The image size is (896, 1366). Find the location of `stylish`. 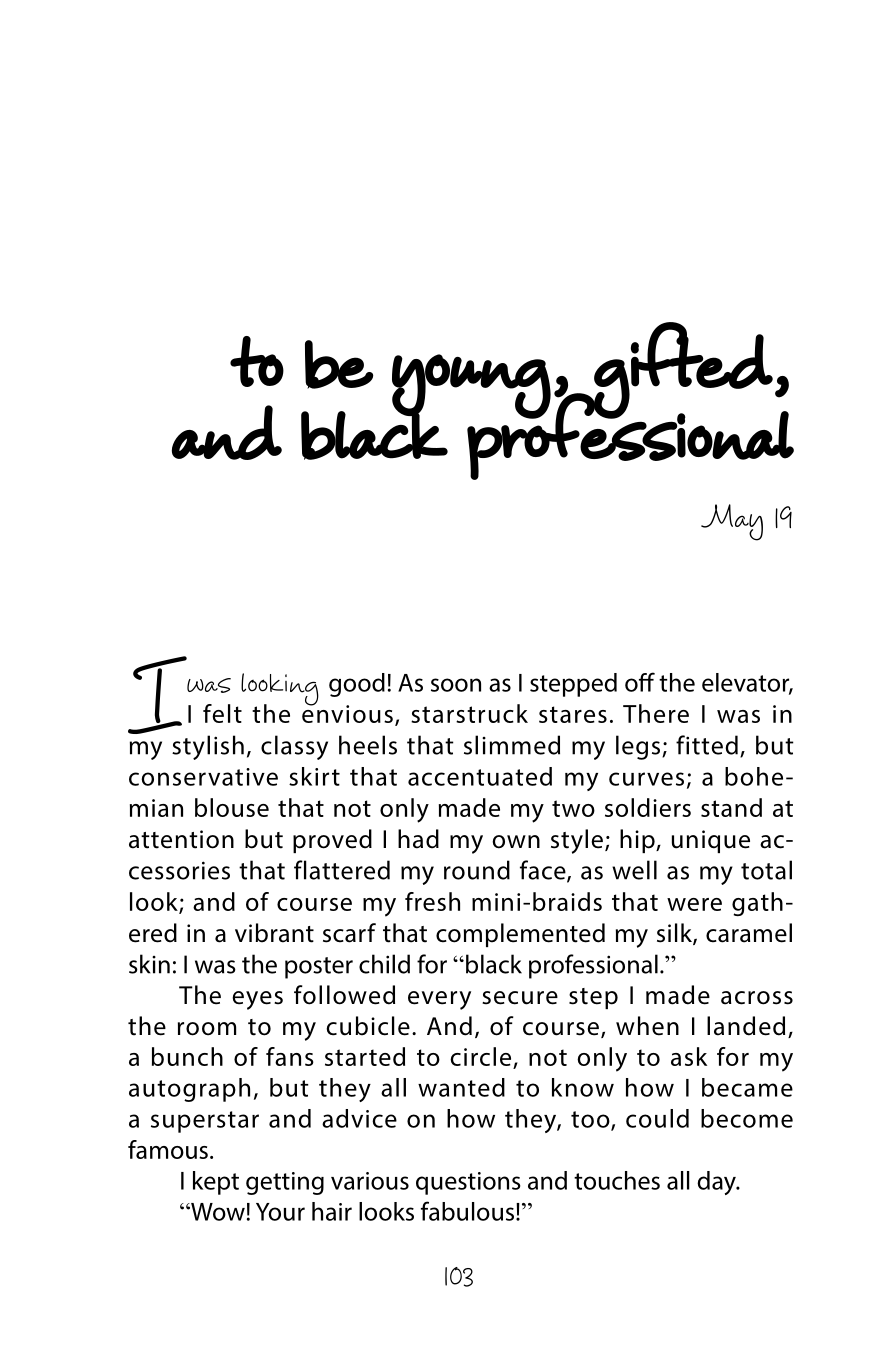

stylish is located at coordinates (208, 747).
